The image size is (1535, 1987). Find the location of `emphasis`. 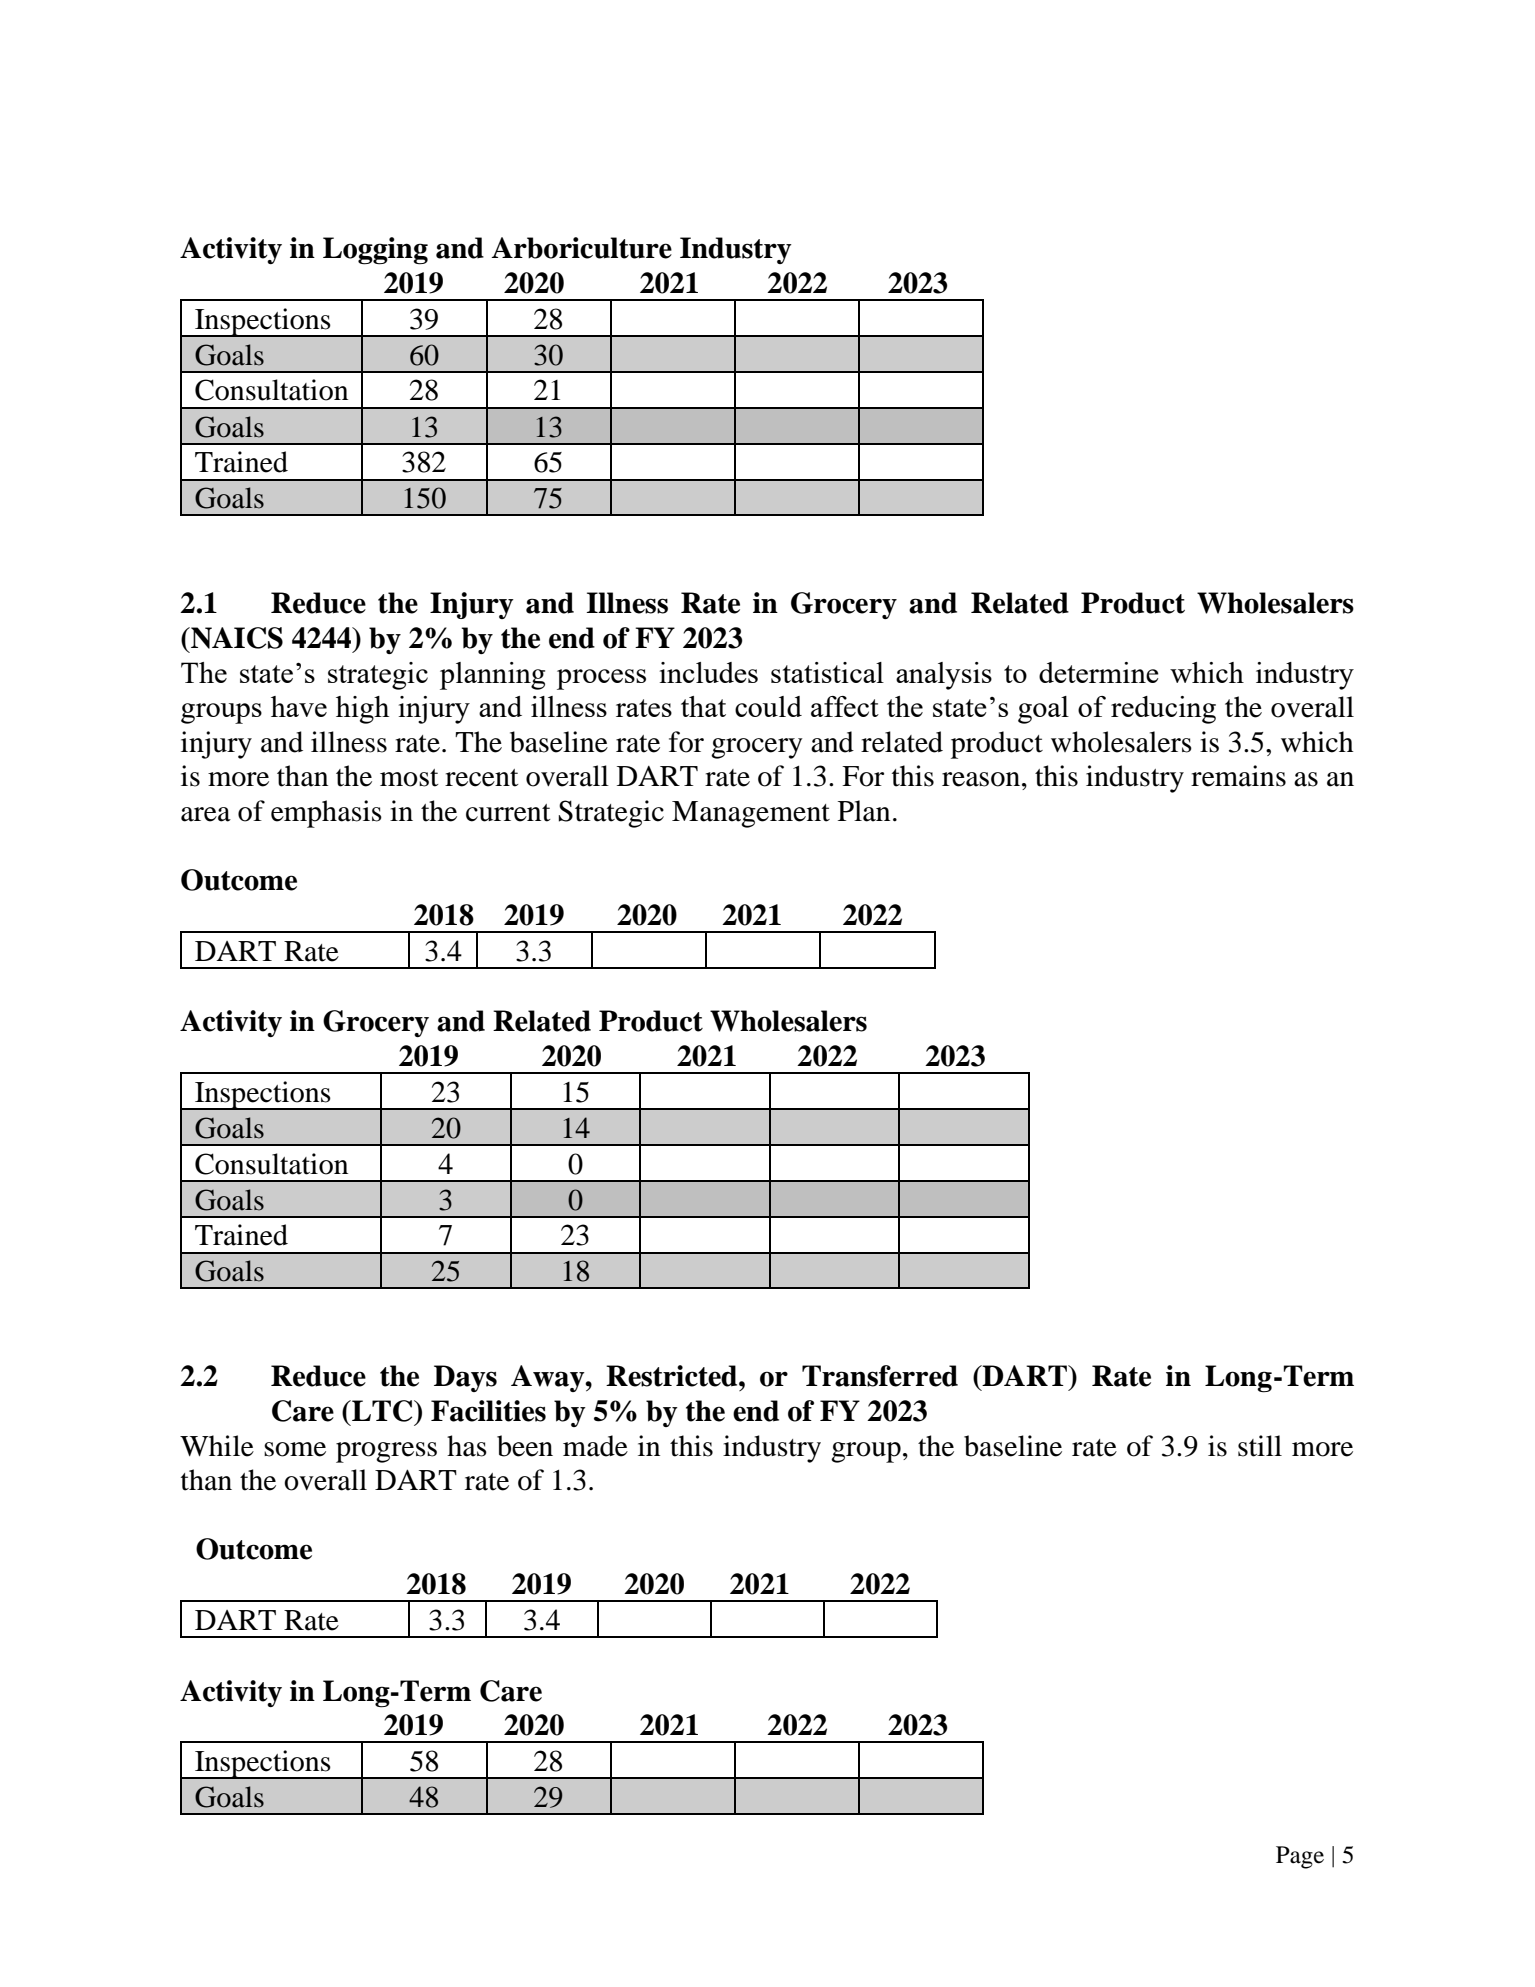

emphasis is located at coordinates (326, 814).
